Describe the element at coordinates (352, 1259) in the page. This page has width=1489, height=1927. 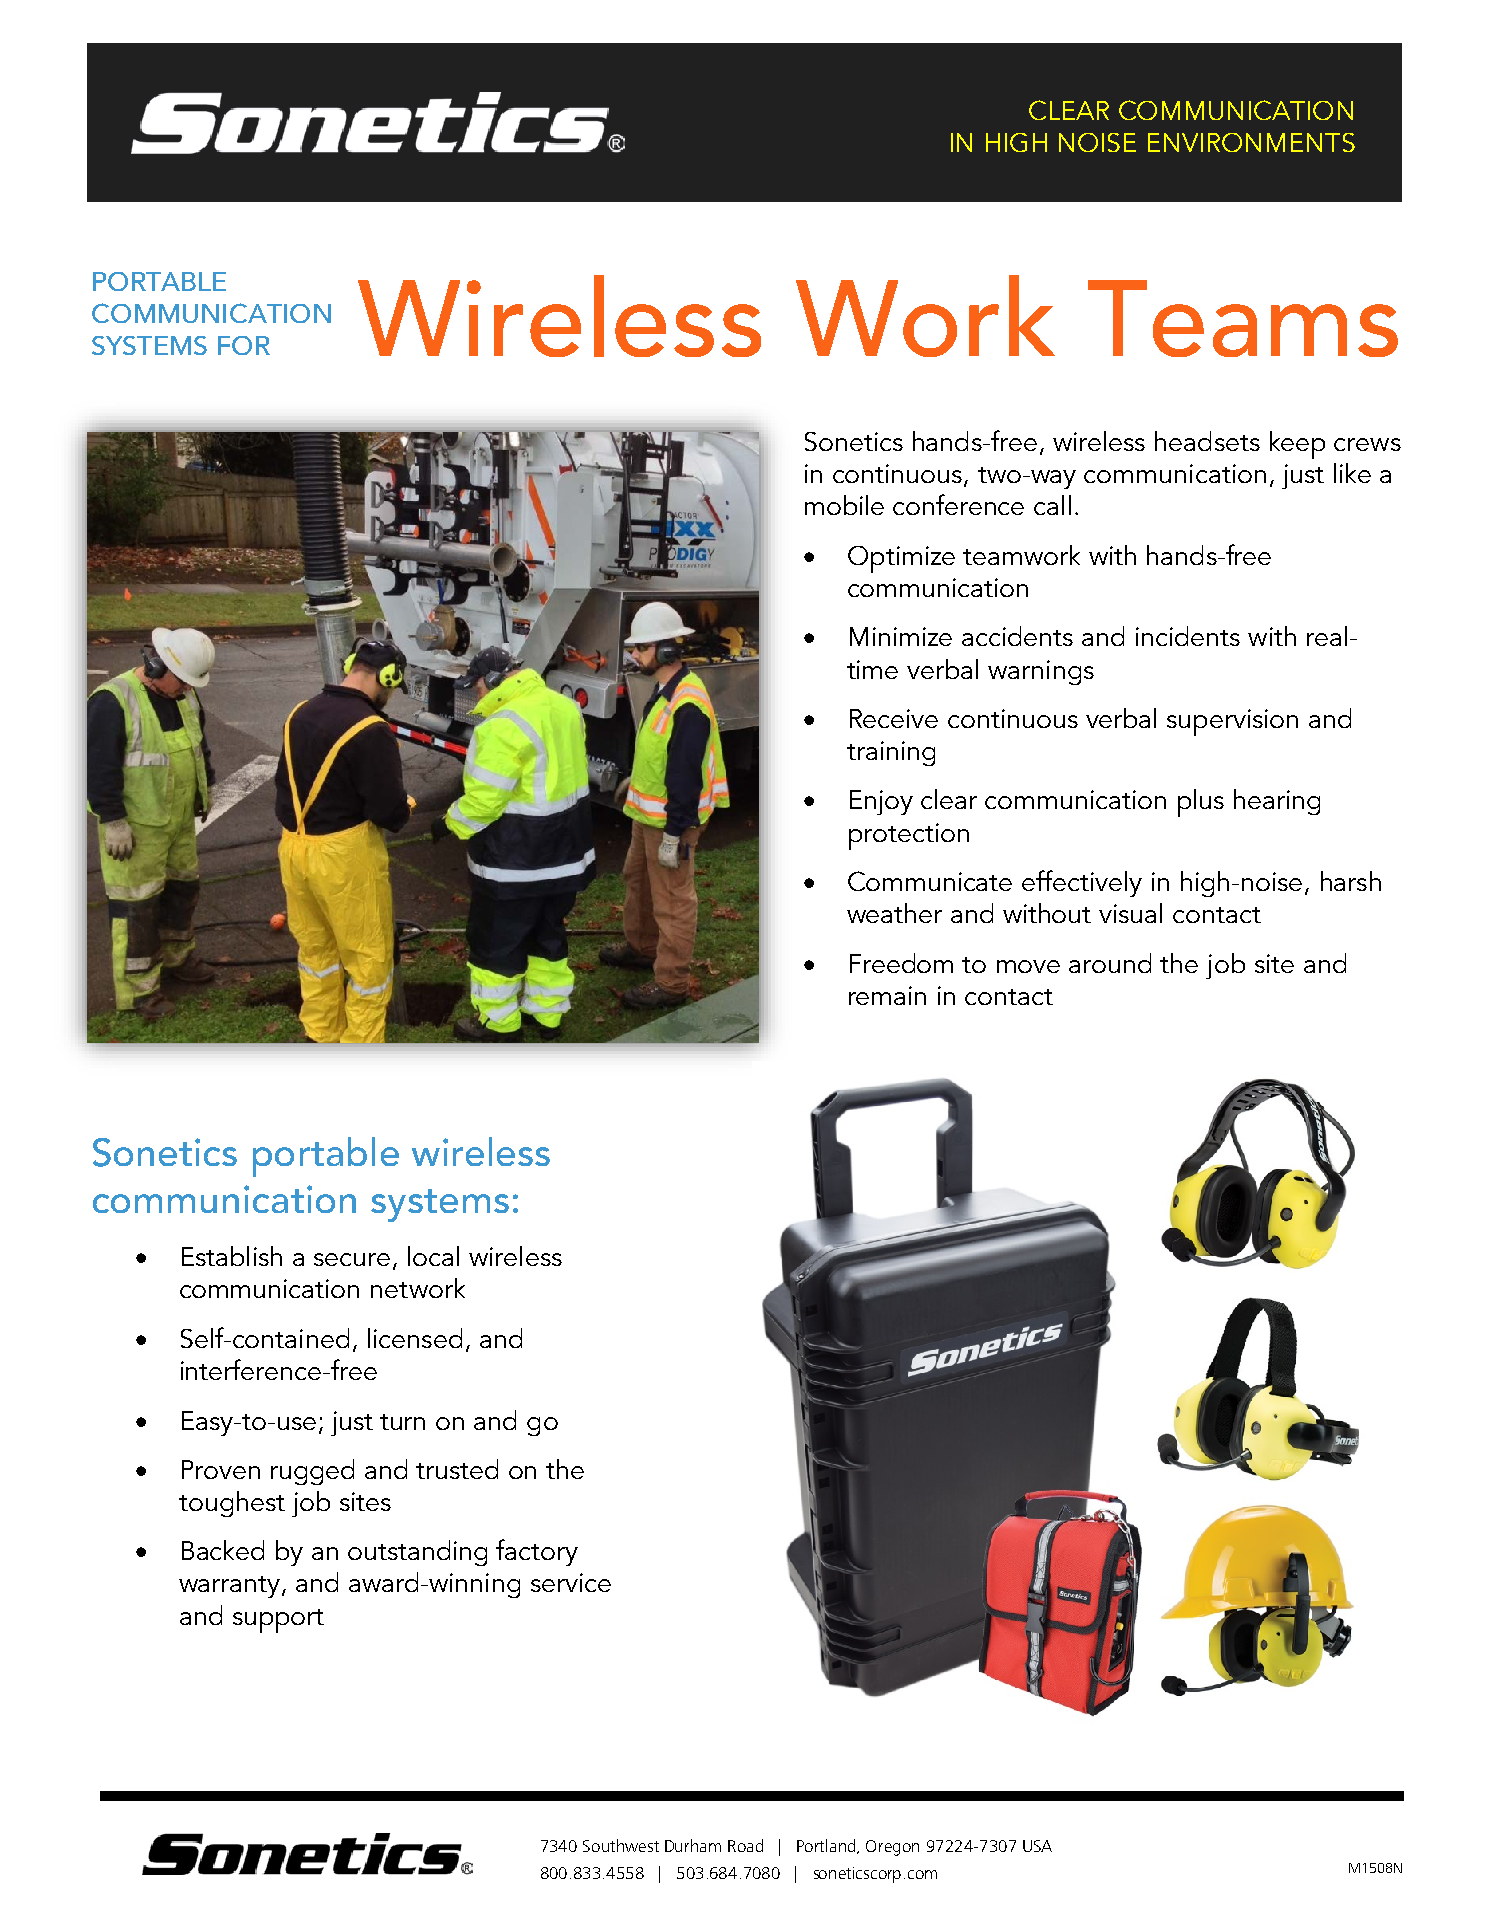
I see `secure` at that location.
